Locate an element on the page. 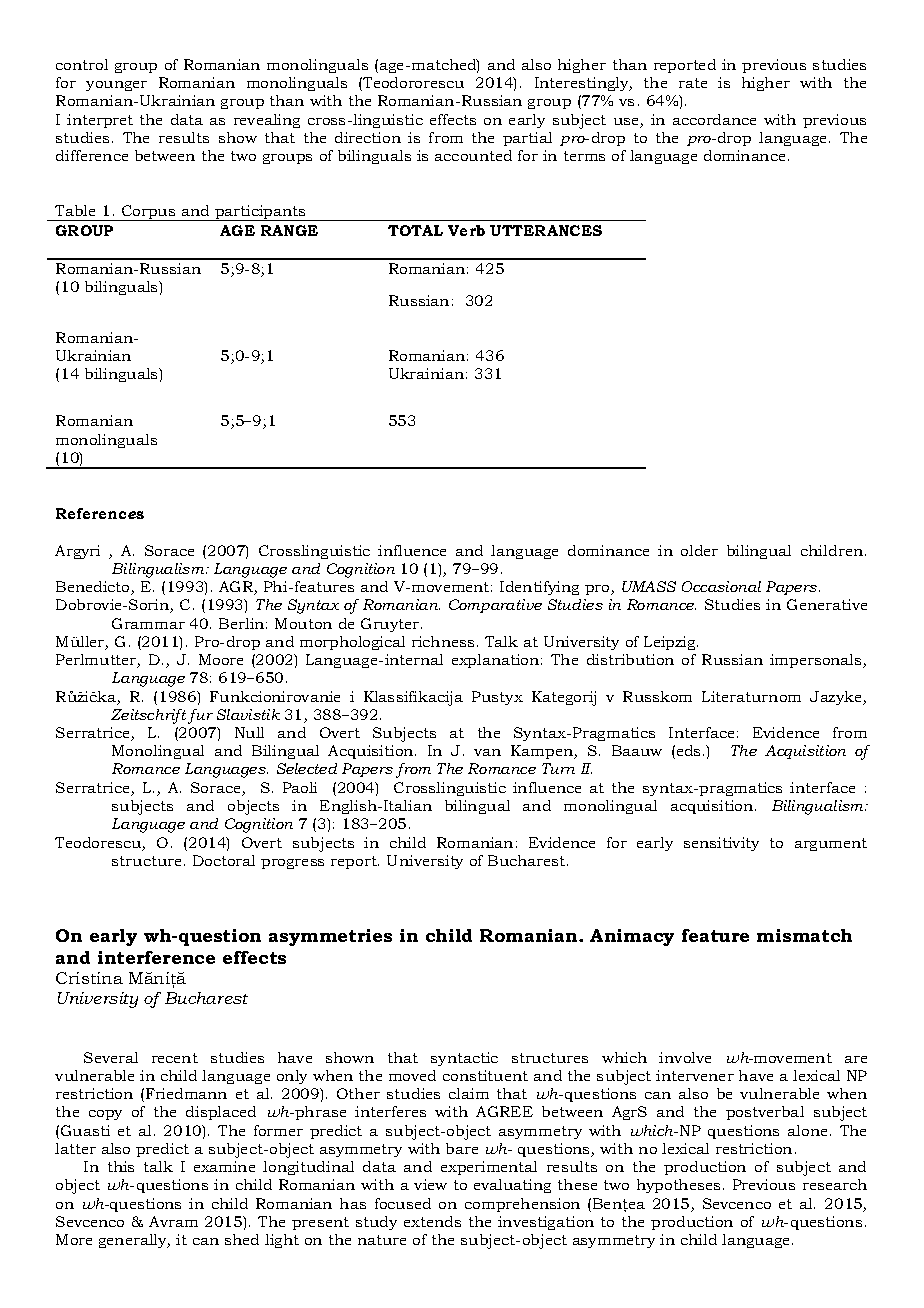 The height and width of the document is (1308, 924). Identifying is located at coordinates (539, 588).
